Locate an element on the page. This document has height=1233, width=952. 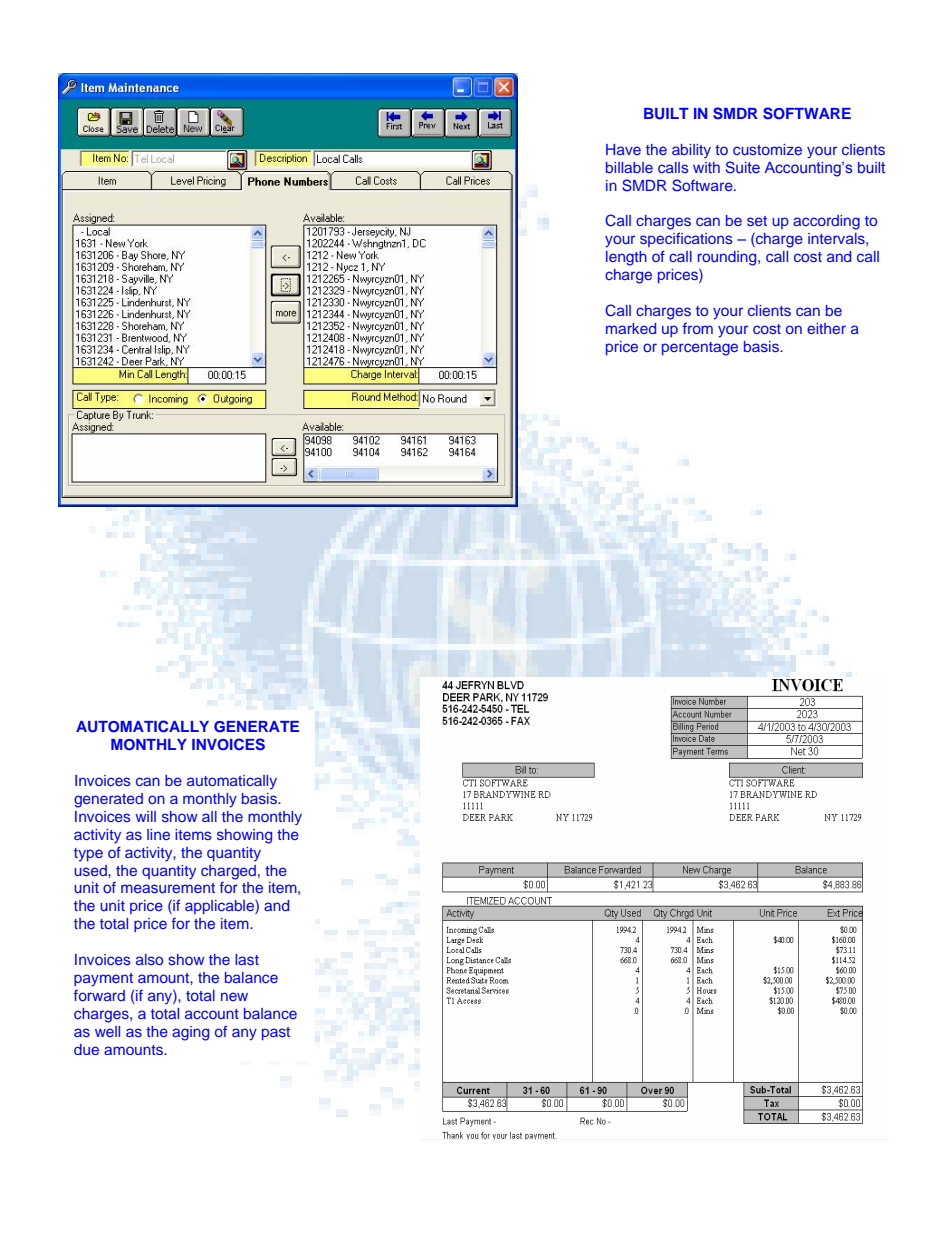
Have is located at coordinates (623, 149).
